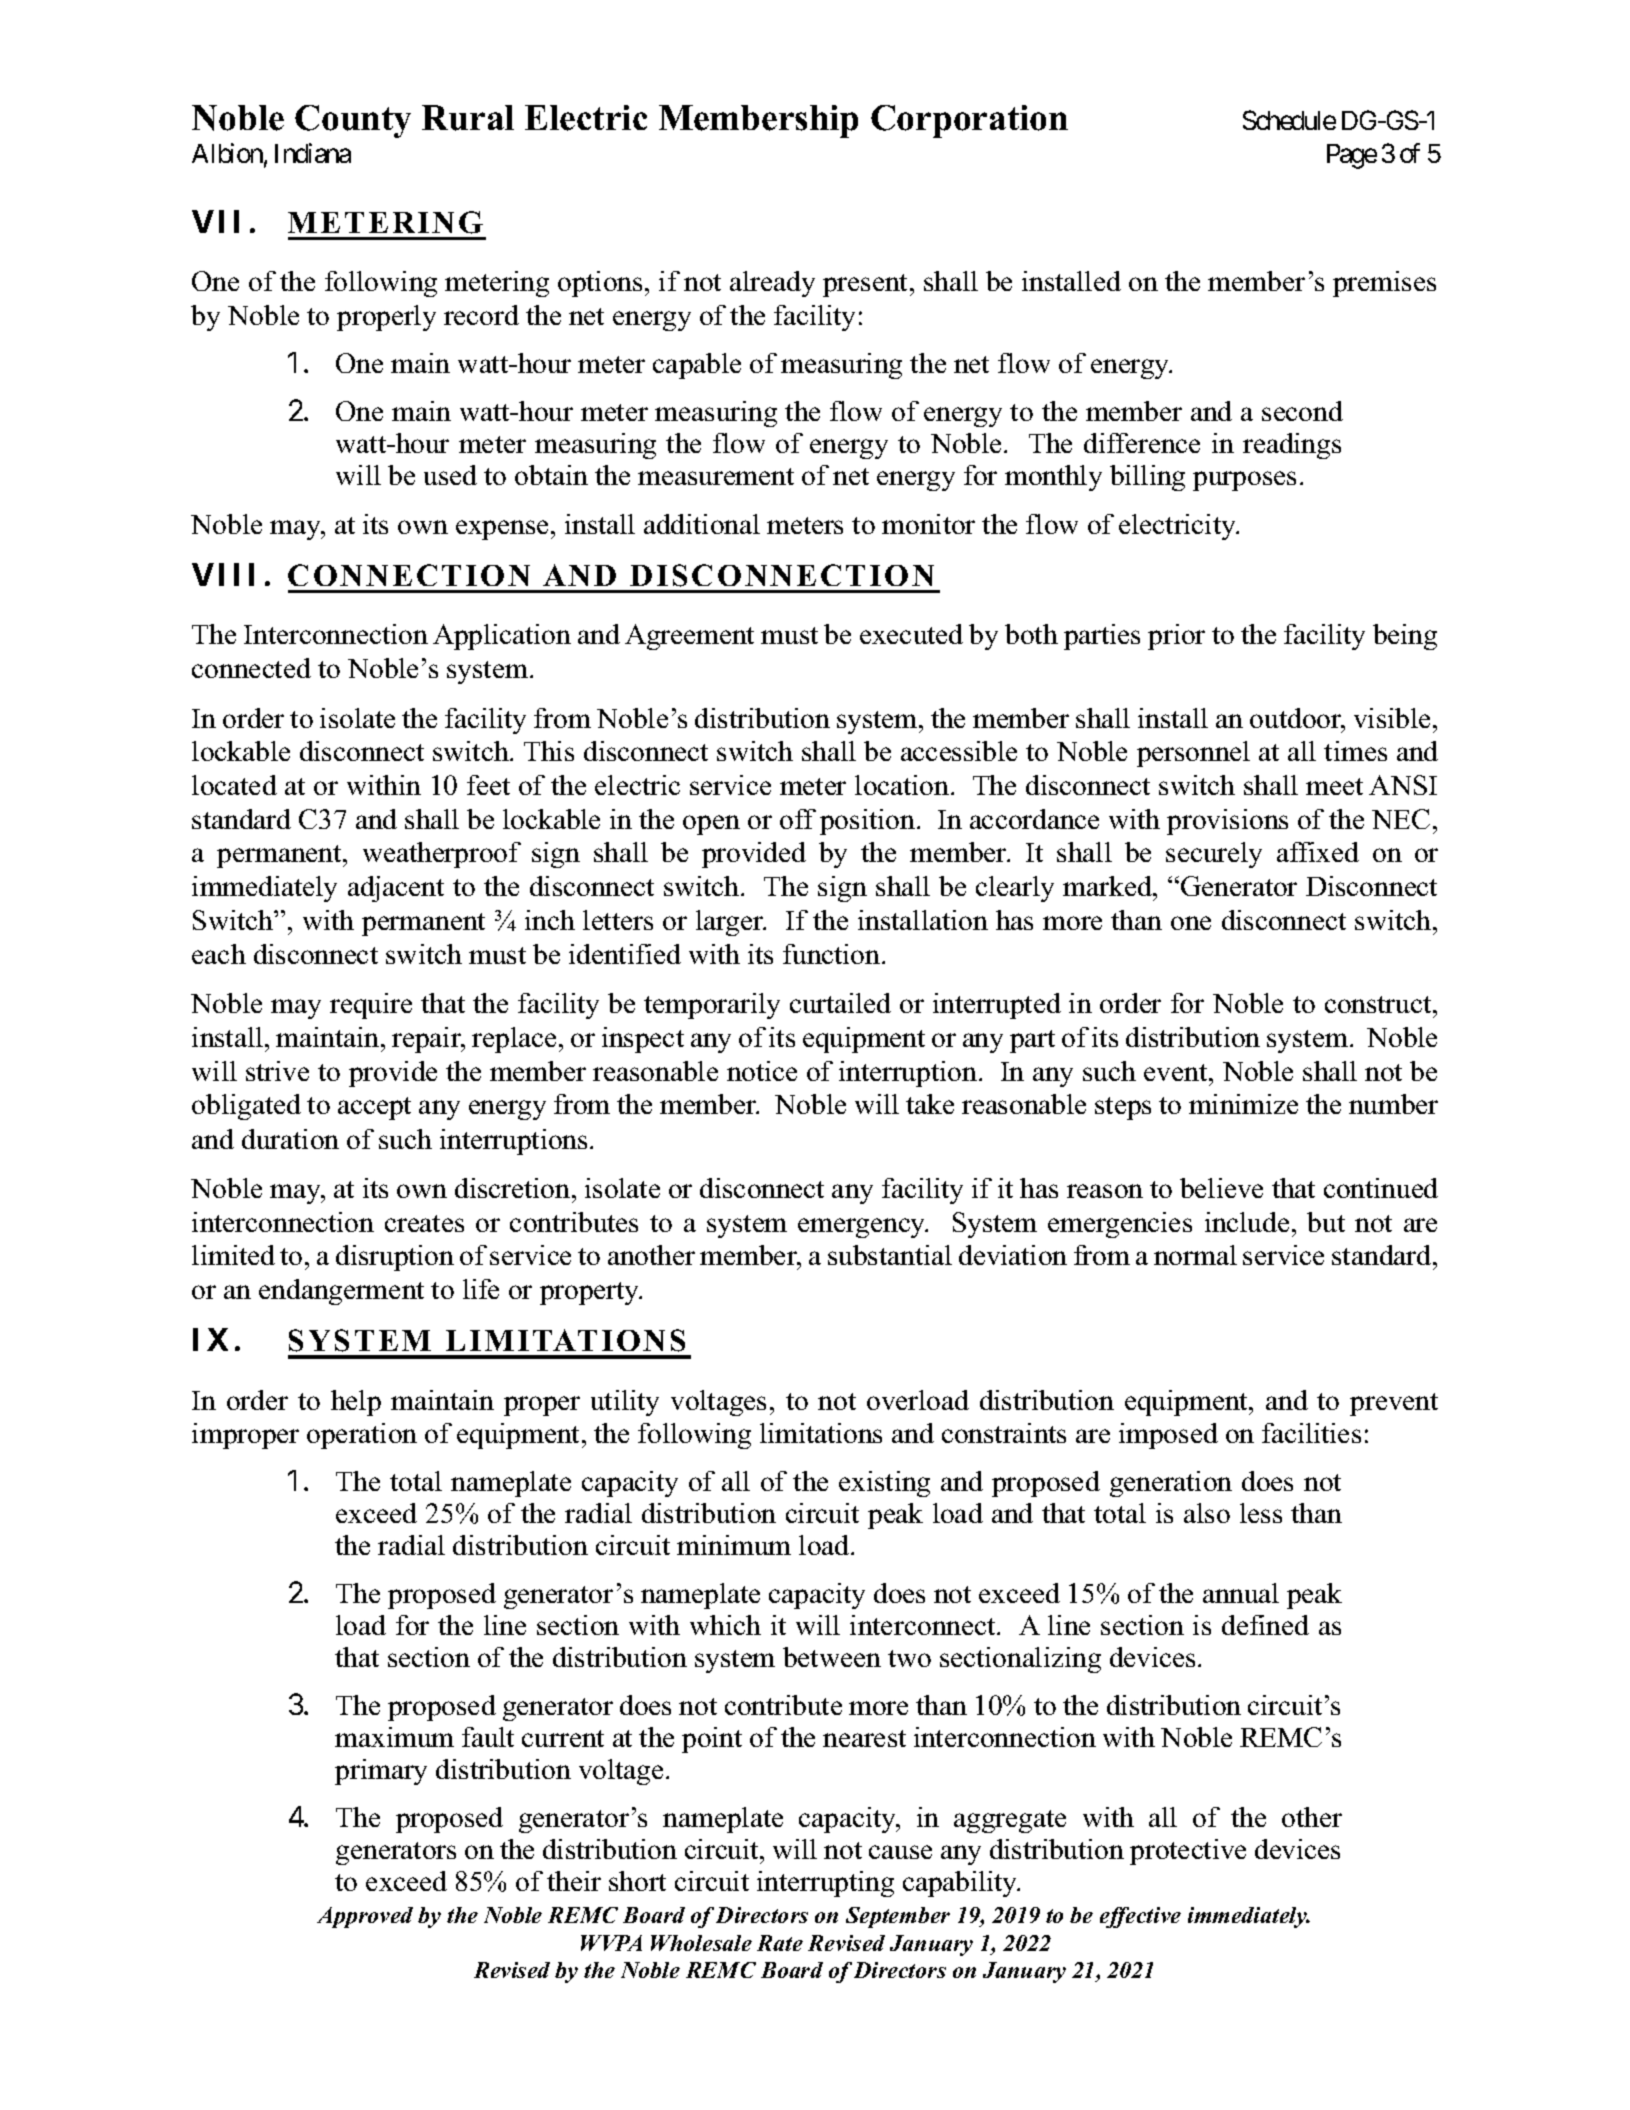 This screenshot has height=2110, width=1630. Describe the element at coordinates (450, 475) in the screenshot. I see `used` at that location.
